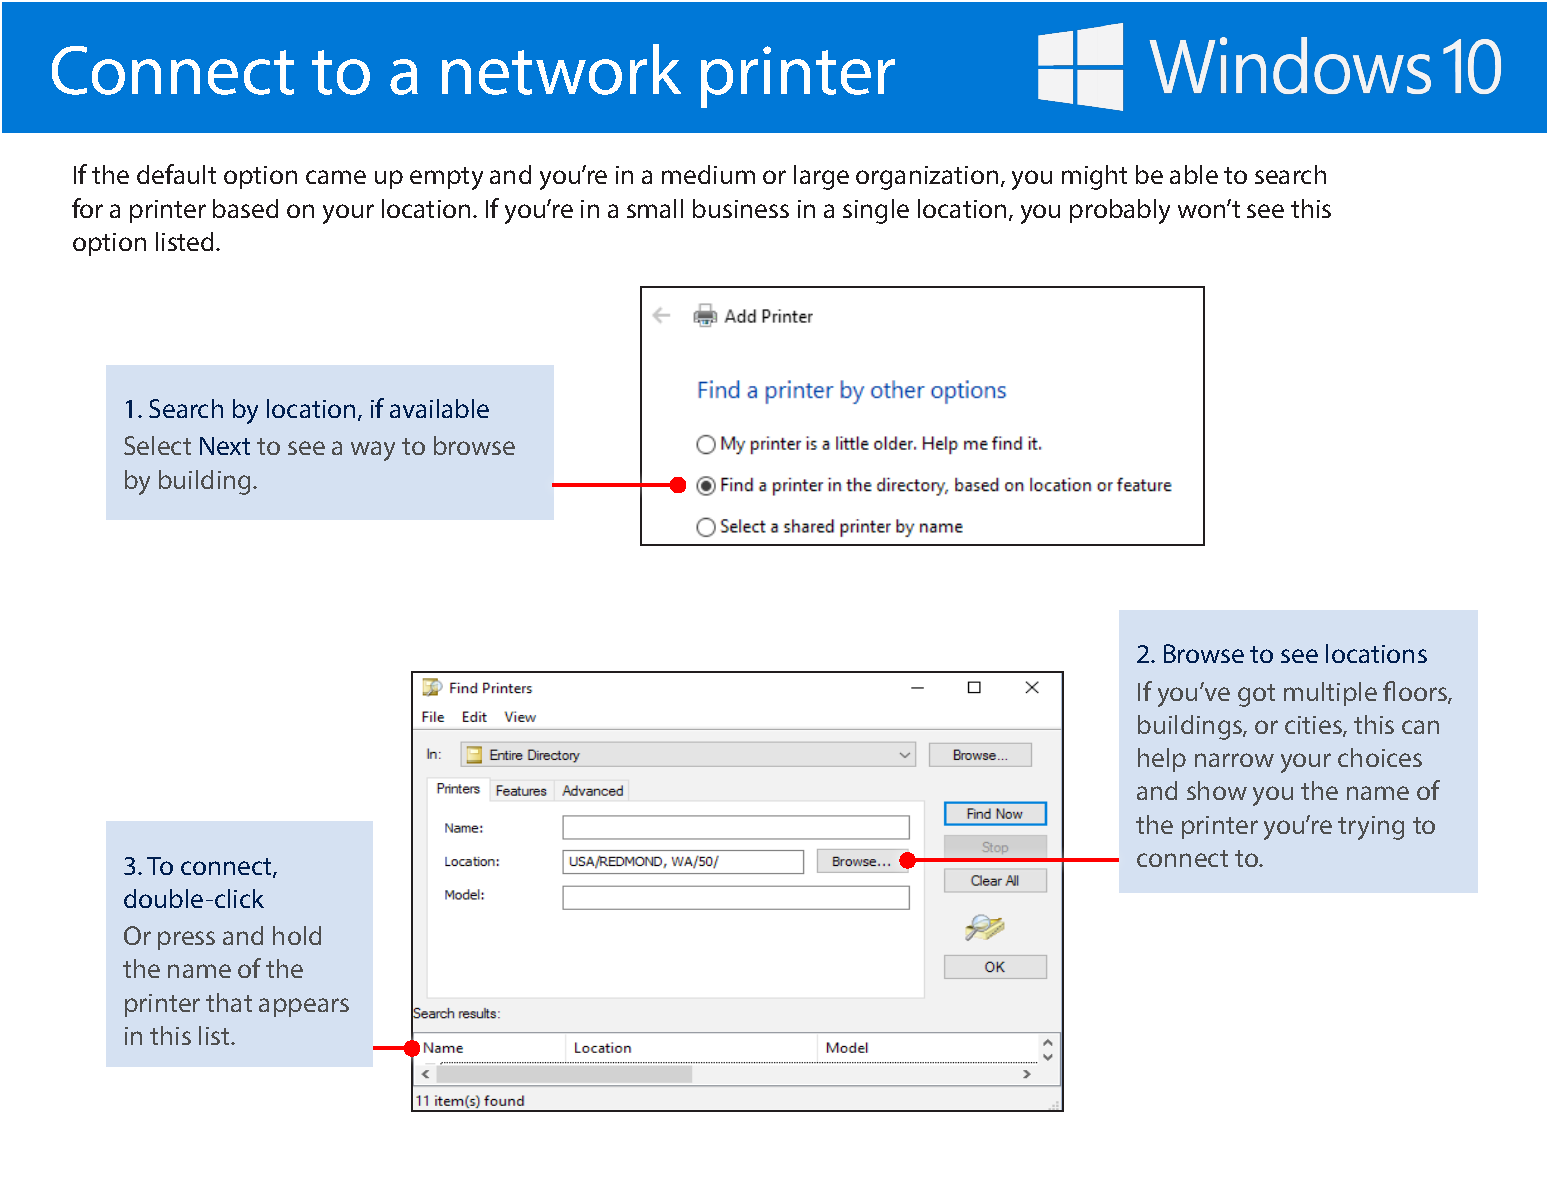 Image resolution: width=1549 pixels, height=1197 pixels. I want to click on that, so click(229, 1002).
